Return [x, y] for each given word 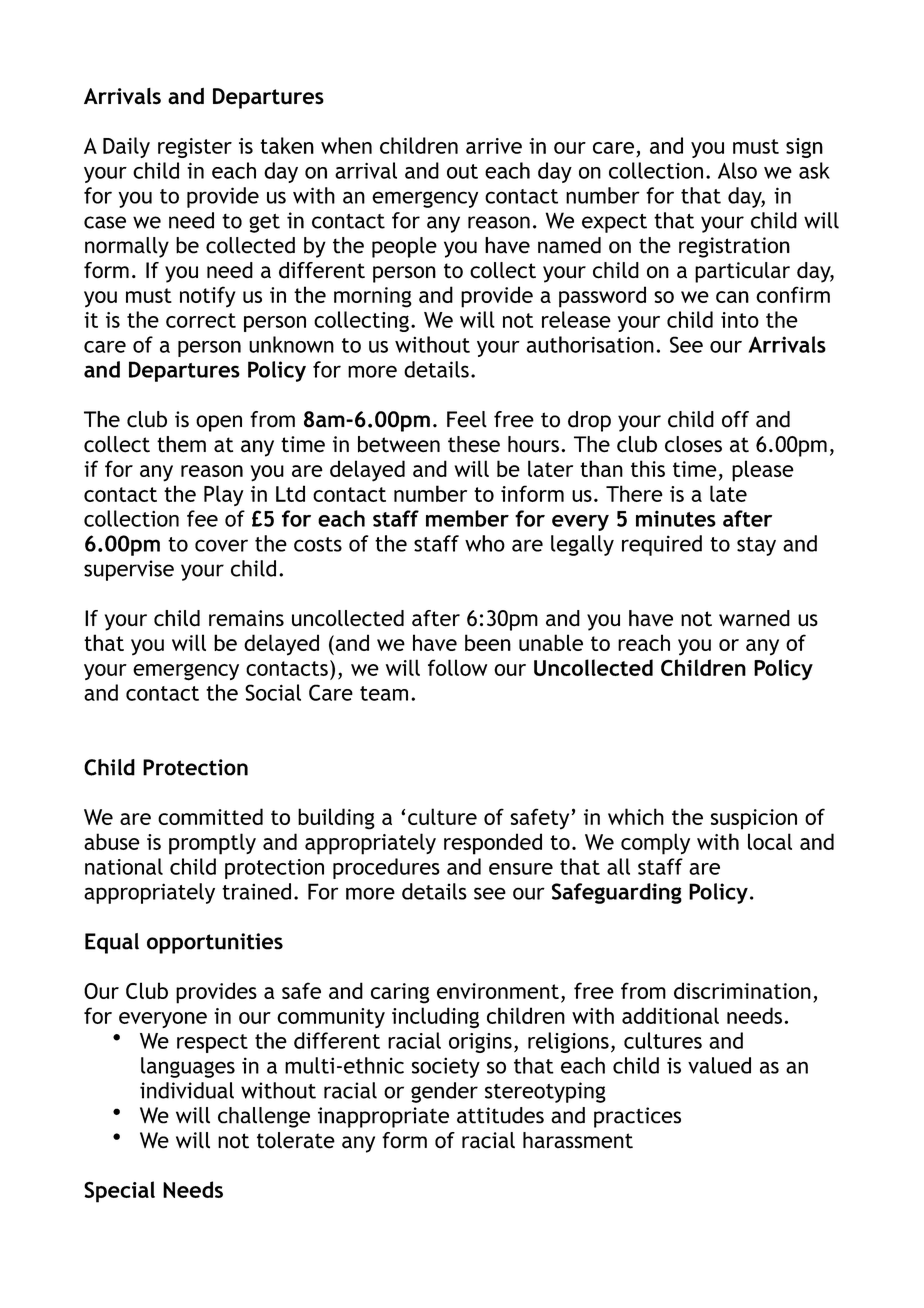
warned [754, 618]
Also [737, 170]
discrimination [742, 990]
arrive [494, 146]
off [735, 419]
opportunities [215, 943]
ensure [521, 869]
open [219, 423]
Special [119, 1192]
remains [246, 618]
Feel [467, 419]
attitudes [500, 1115]
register [195, 148]
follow [457, 667]
